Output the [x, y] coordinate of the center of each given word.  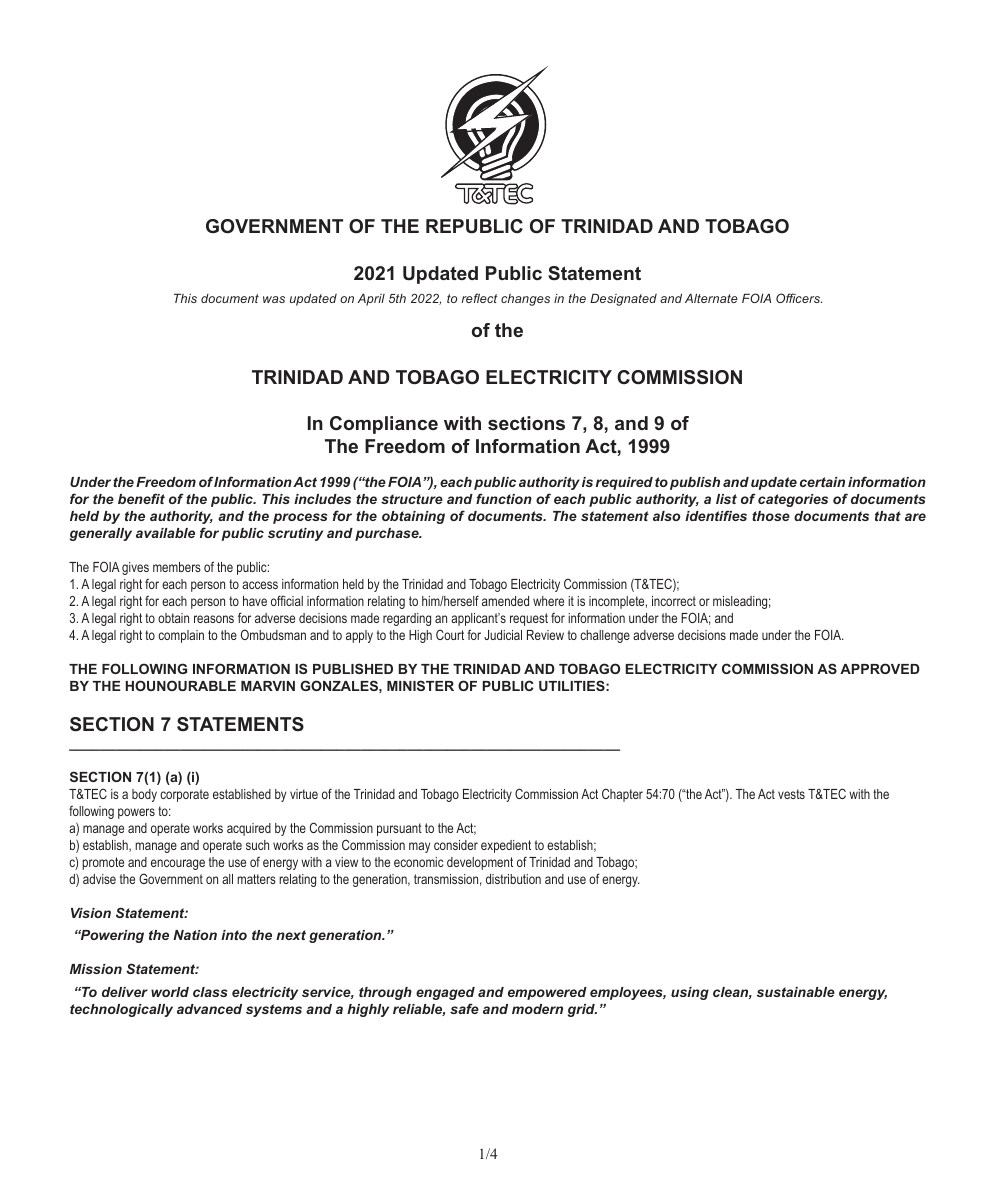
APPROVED [880, 668]
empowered [547, 993]
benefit [141, 498]
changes [525, 300]
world [170, 992]
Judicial [503, 635]
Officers [799, 298]
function [504, 498]
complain [181, 636]
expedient [506, 846]
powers [136, 813]
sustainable [796, 992]
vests [791, 794]
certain [822, 482]
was [274, 299]
